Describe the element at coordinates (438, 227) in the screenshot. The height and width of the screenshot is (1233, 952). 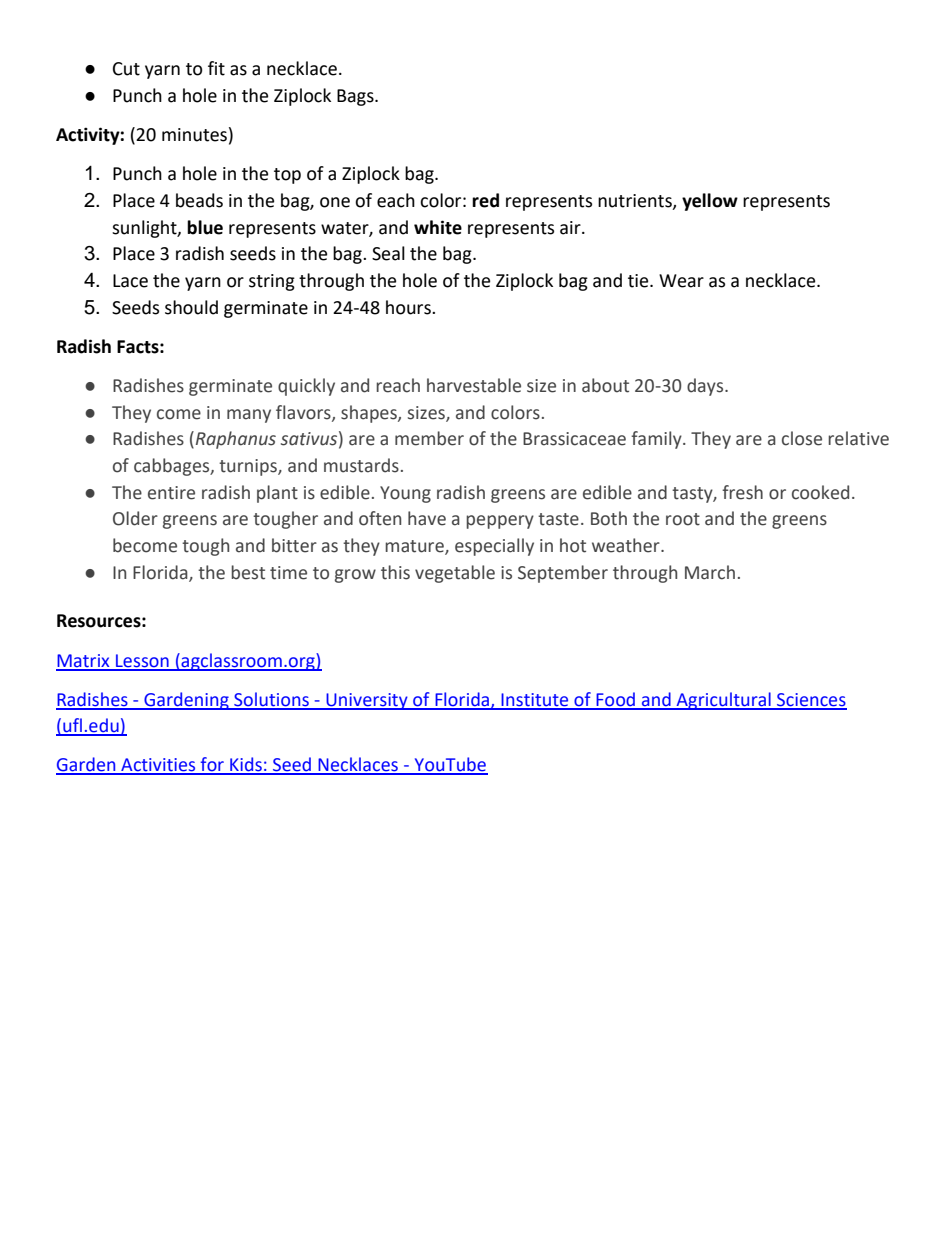
I see `white` at that location.
